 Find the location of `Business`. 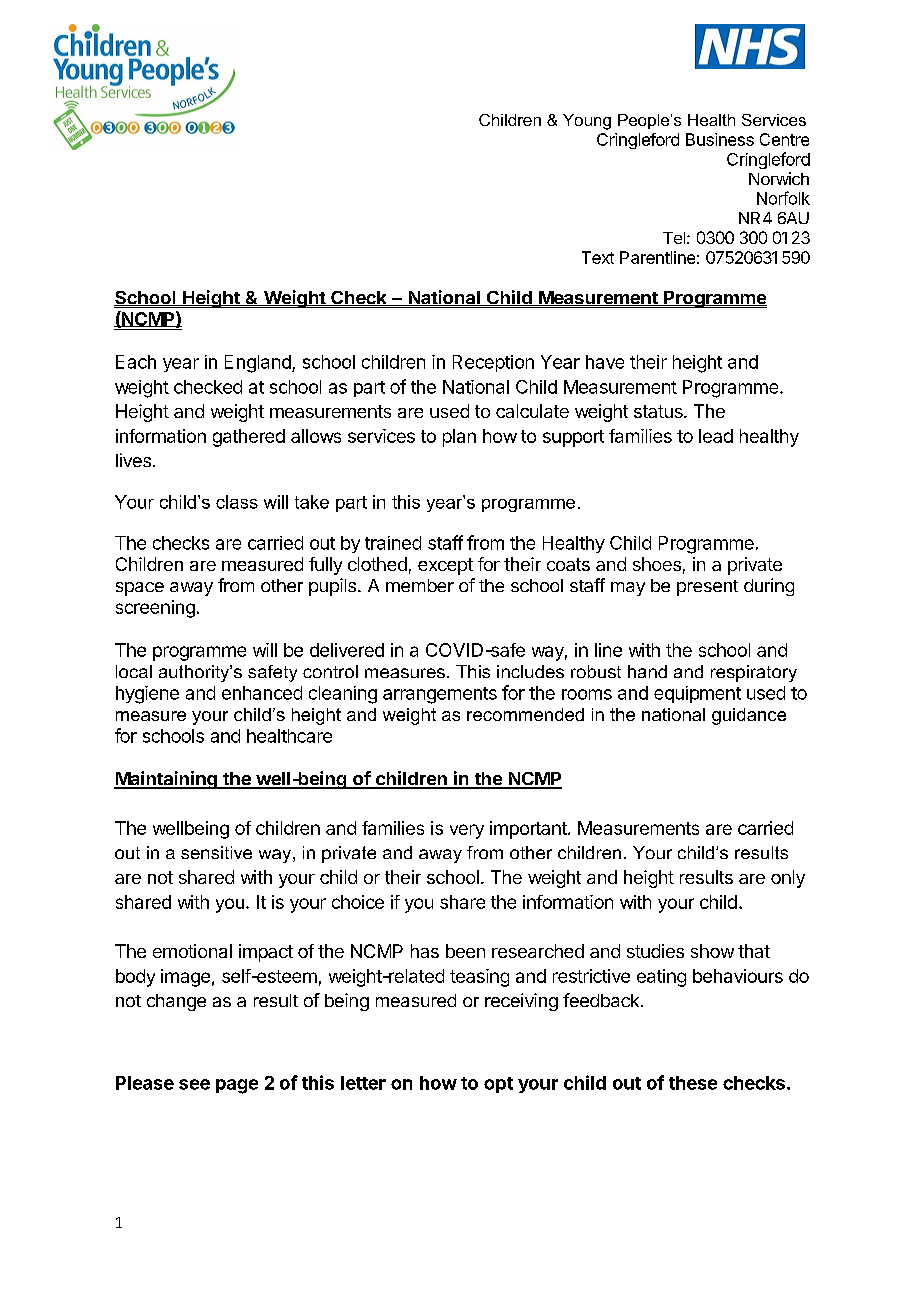

Business is located at coordinates (720, 139).
